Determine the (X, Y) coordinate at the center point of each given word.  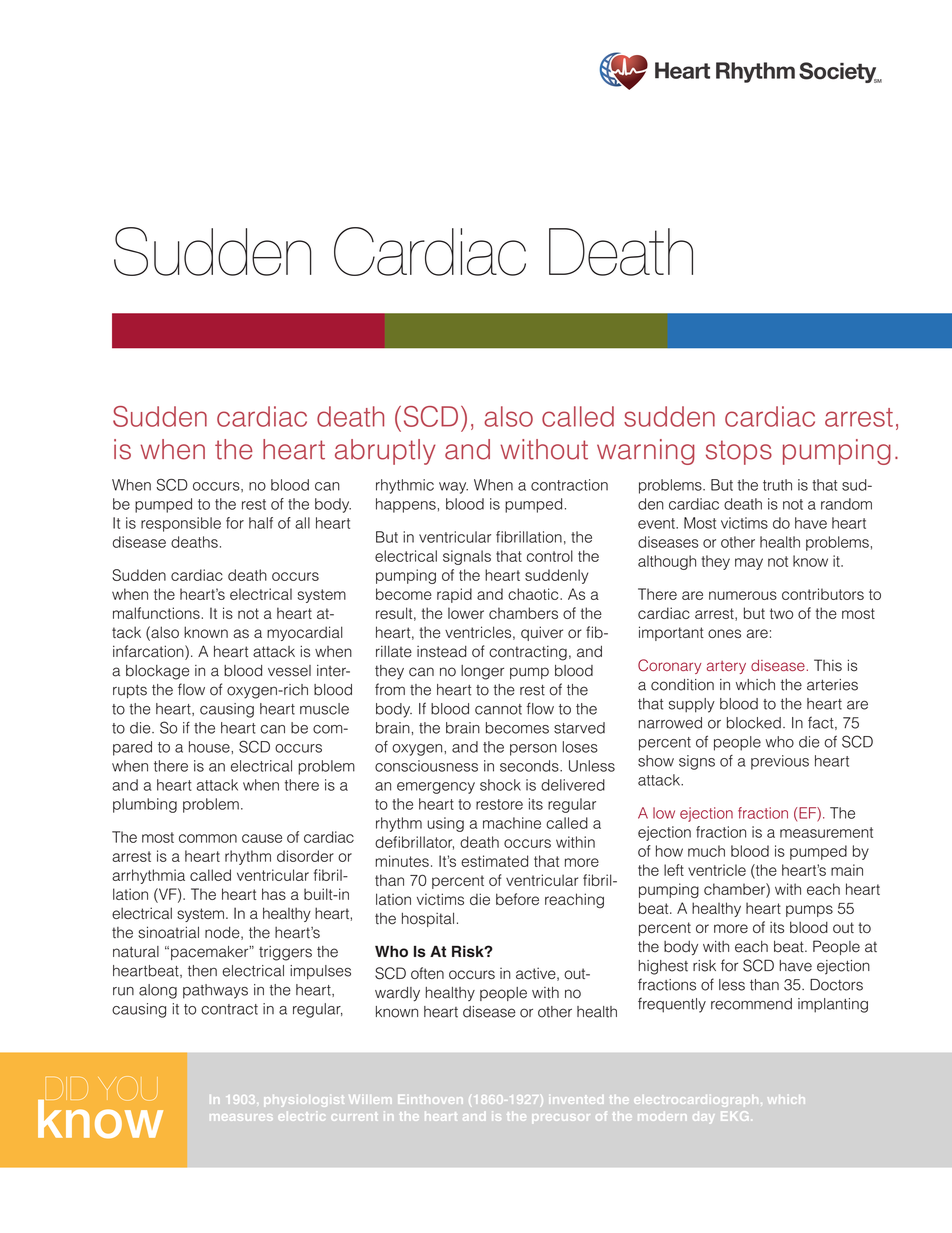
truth (777, 485)
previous (780, 762)
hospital (428, 919)
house (210, 747)
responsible (181, 524)
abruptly (385, 452)
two (781, 613)
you (128, 1088)
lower (466, 613)
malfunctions (157, 613)
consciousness (426, 766)
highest (663, 967)
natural (136, 952)
